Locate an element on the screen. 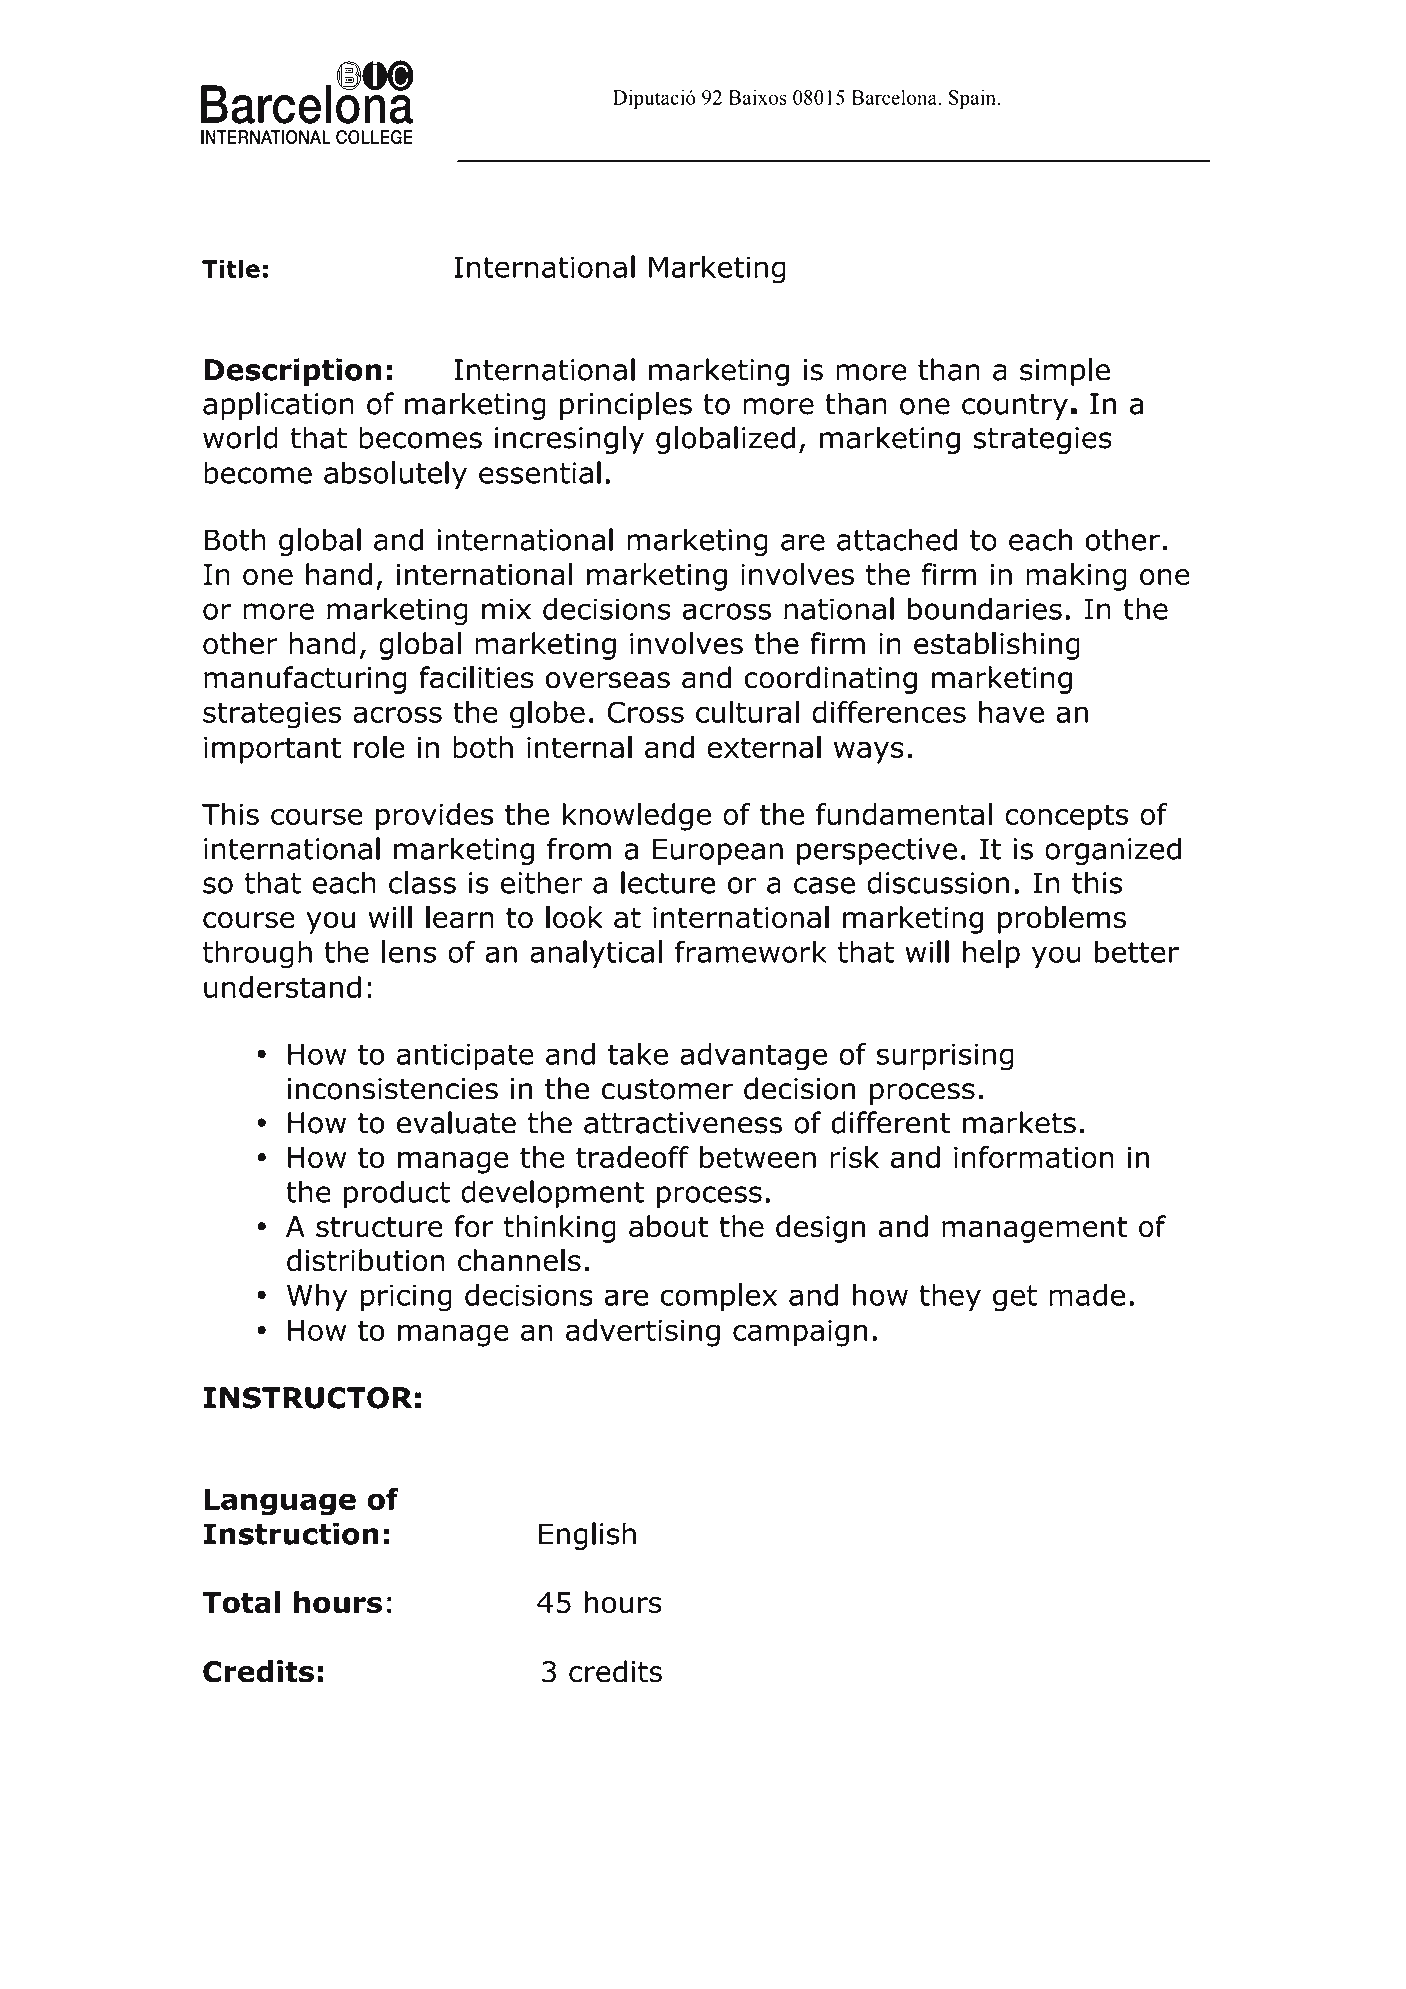 Image resolution: width=1406 pixels, height=1989 pixels. Instruction is located at coordinates (291, 1533).
